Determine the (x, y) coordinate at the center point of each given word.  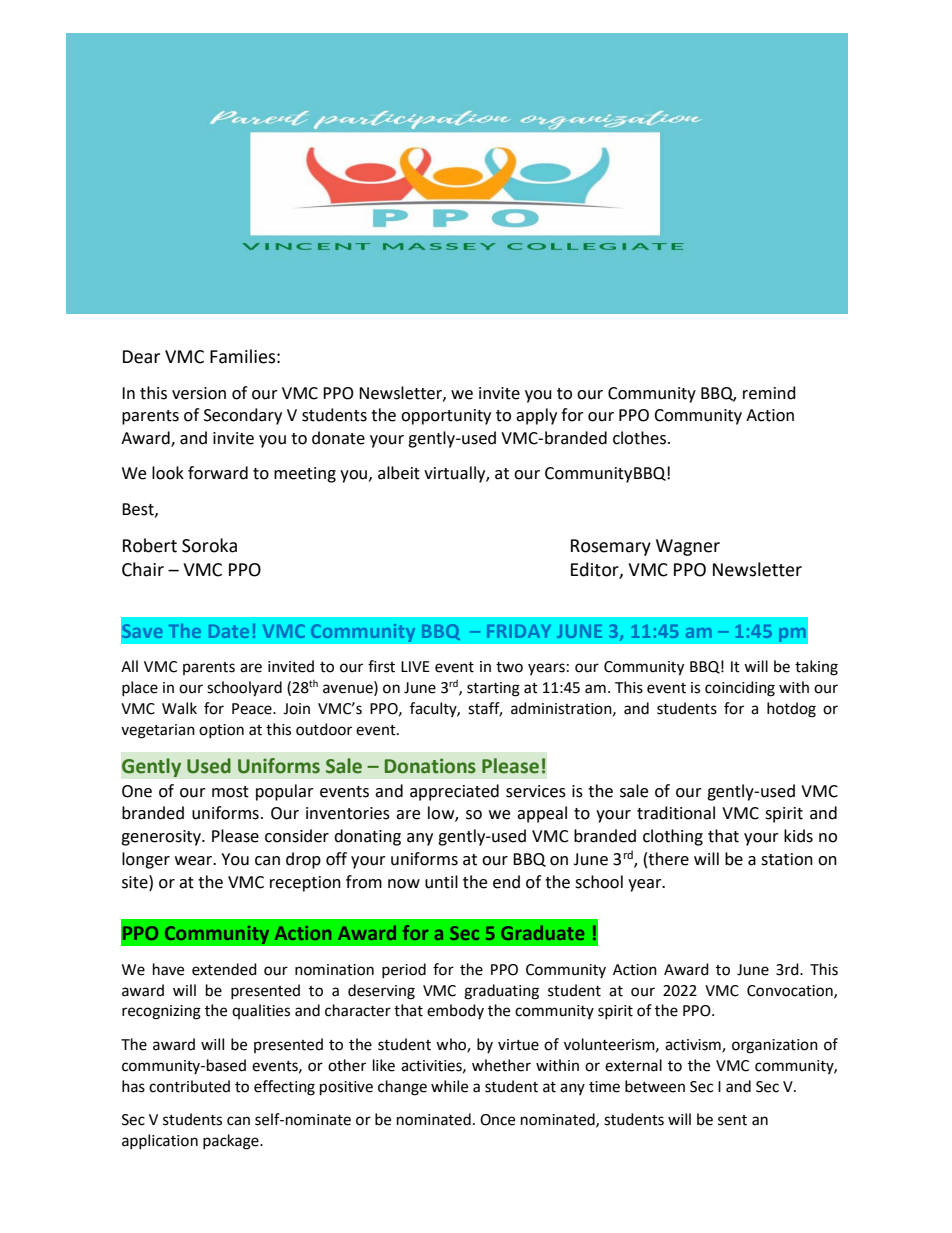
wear (195, 861)
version (199, 393)
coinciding (740, 689)
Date (229, 631)
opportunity (446, 417)
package (232, 1142)
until (441, 882)
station (787, 859)
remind (769, 393)
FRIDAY (519, 631)
